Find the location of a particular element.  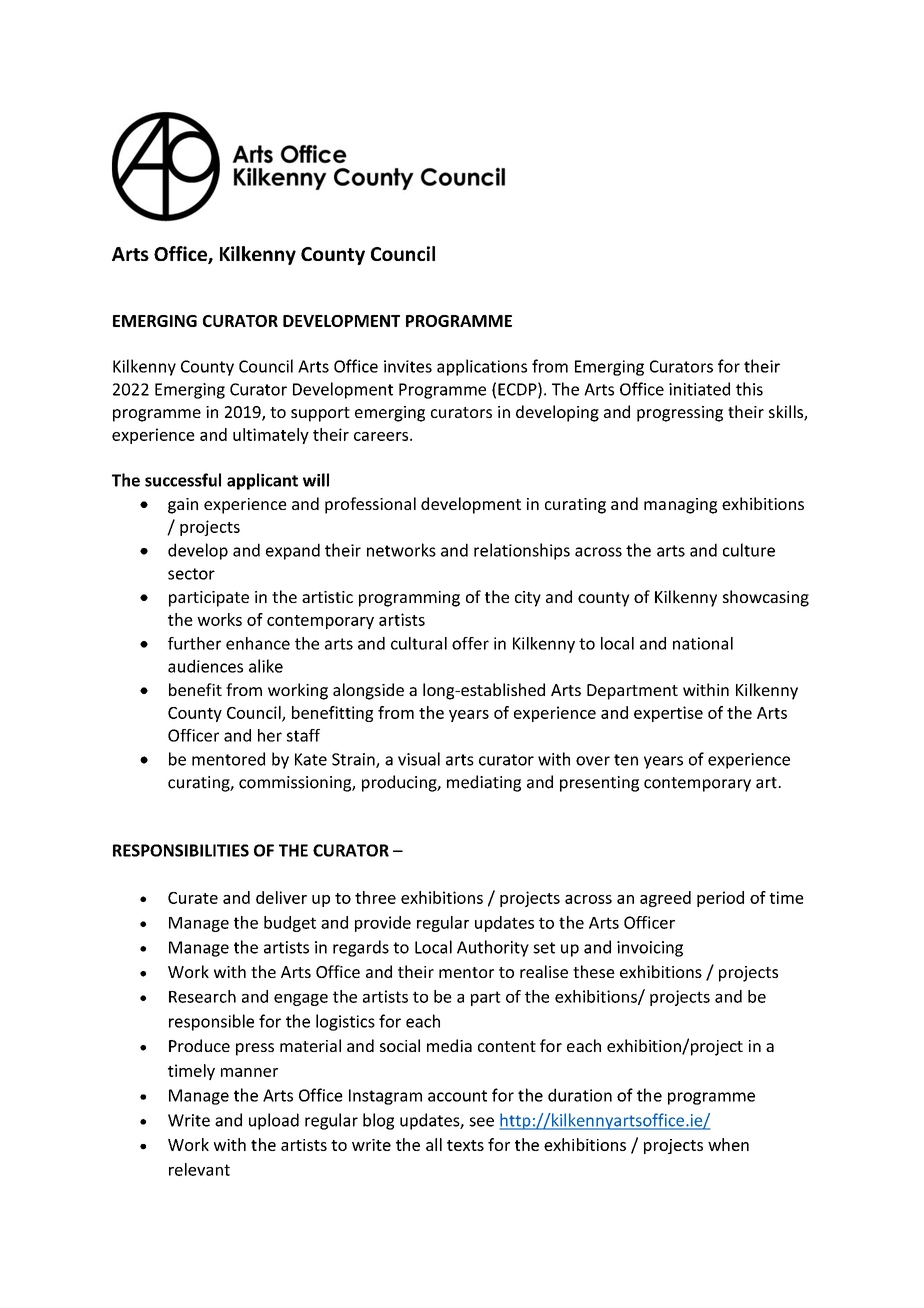

expand is located at coordinates (293, 551).
